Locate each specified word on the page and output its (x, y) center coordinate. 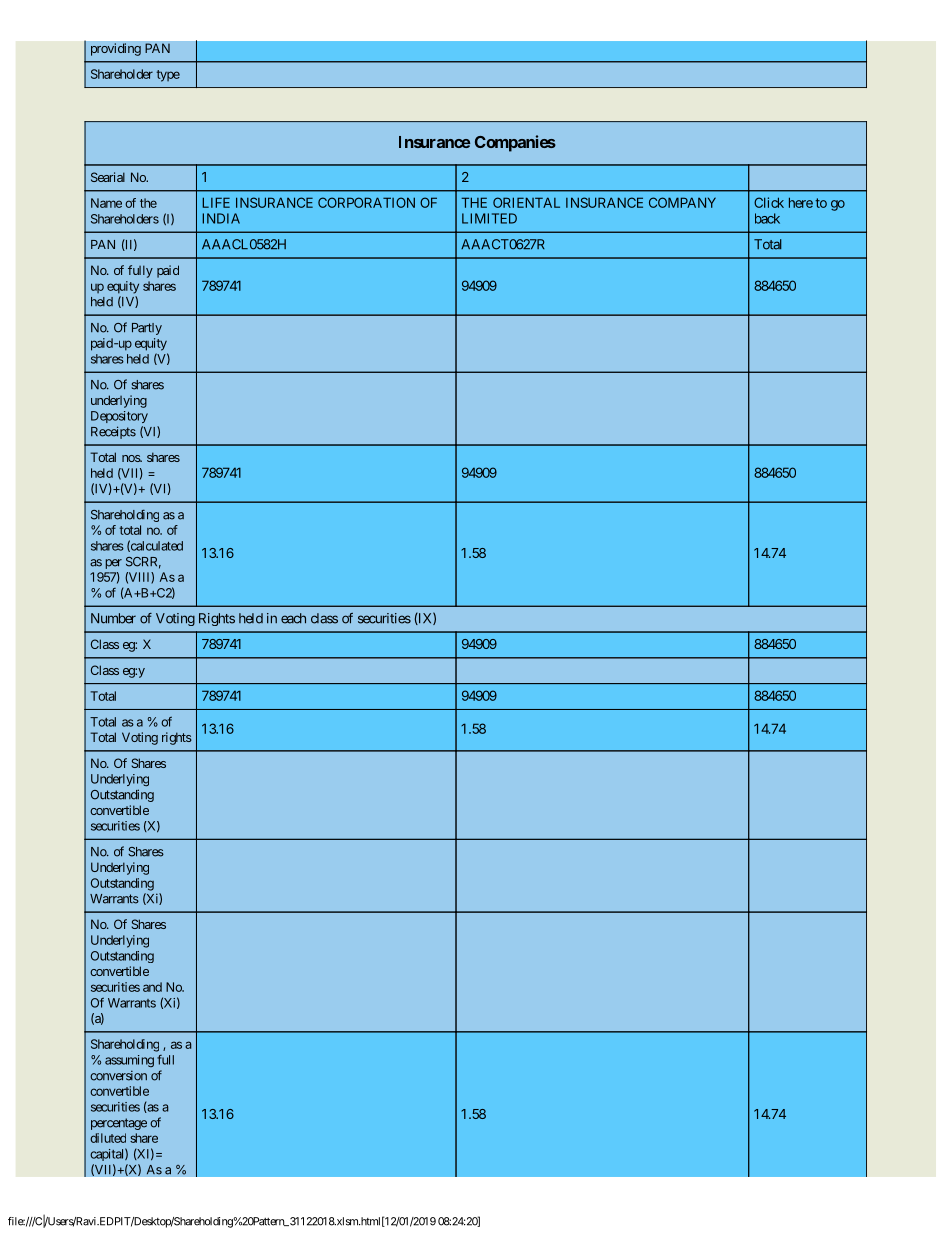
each (293, 618)
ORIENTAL (526, 202)
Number (113, 618)
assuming (129, 1061)
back (767, 218)
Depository (119, 417)
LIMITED (489, 218)
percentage (119, 1124)
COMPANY (682, 202)
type (168, 76)
